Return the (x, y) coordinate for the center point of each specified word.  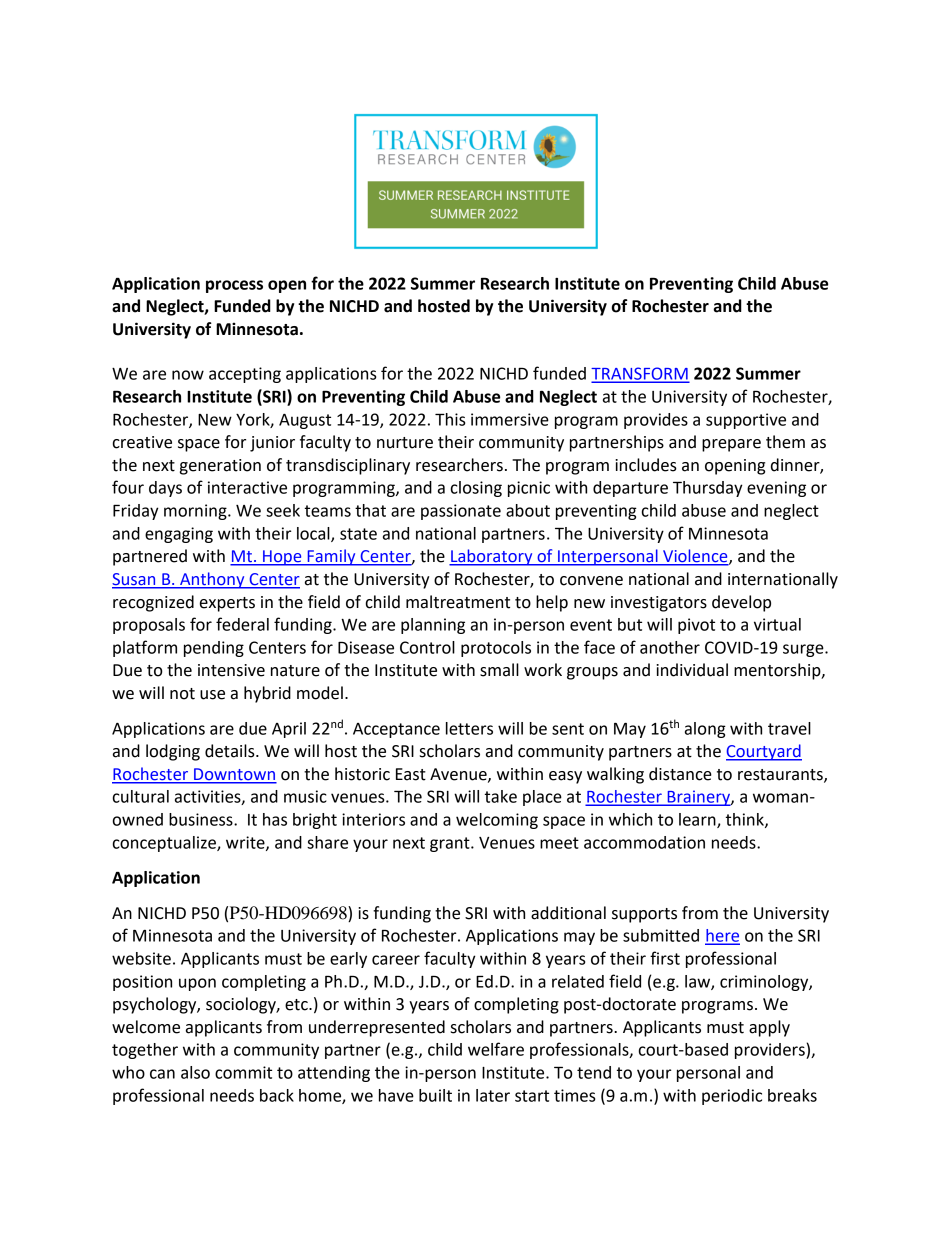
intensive (231, 670)
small (499, 670)
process (234, 286)
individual (692, 670)
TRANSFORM (640, 374)
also (195, 1072)
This (450, 419)
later (493, 1095)
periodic (732, 1097)
